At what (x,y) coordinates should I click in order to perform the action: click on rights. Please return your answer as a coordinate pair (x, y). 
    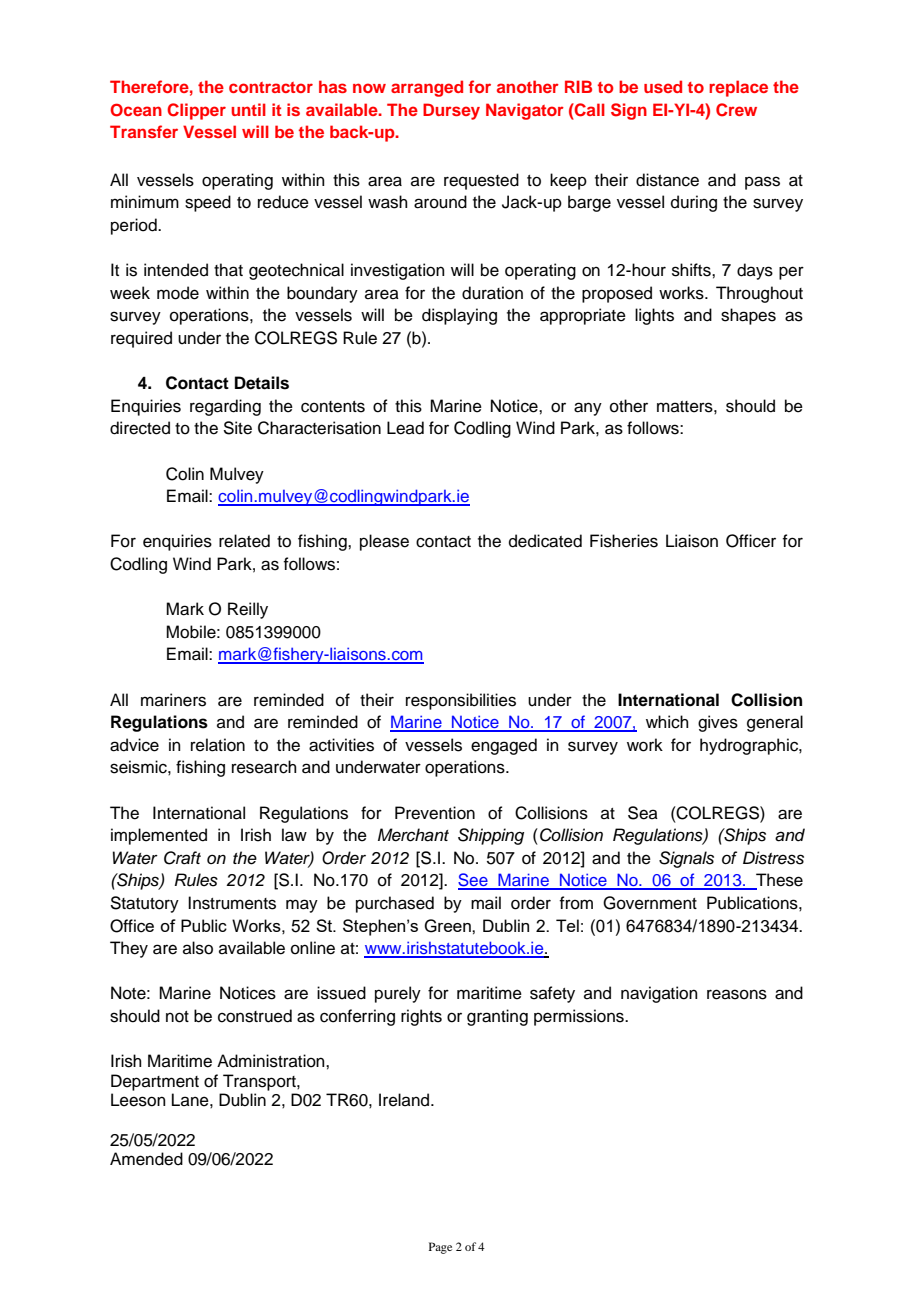
    Looking at the image, I should click on (421, 1017).
